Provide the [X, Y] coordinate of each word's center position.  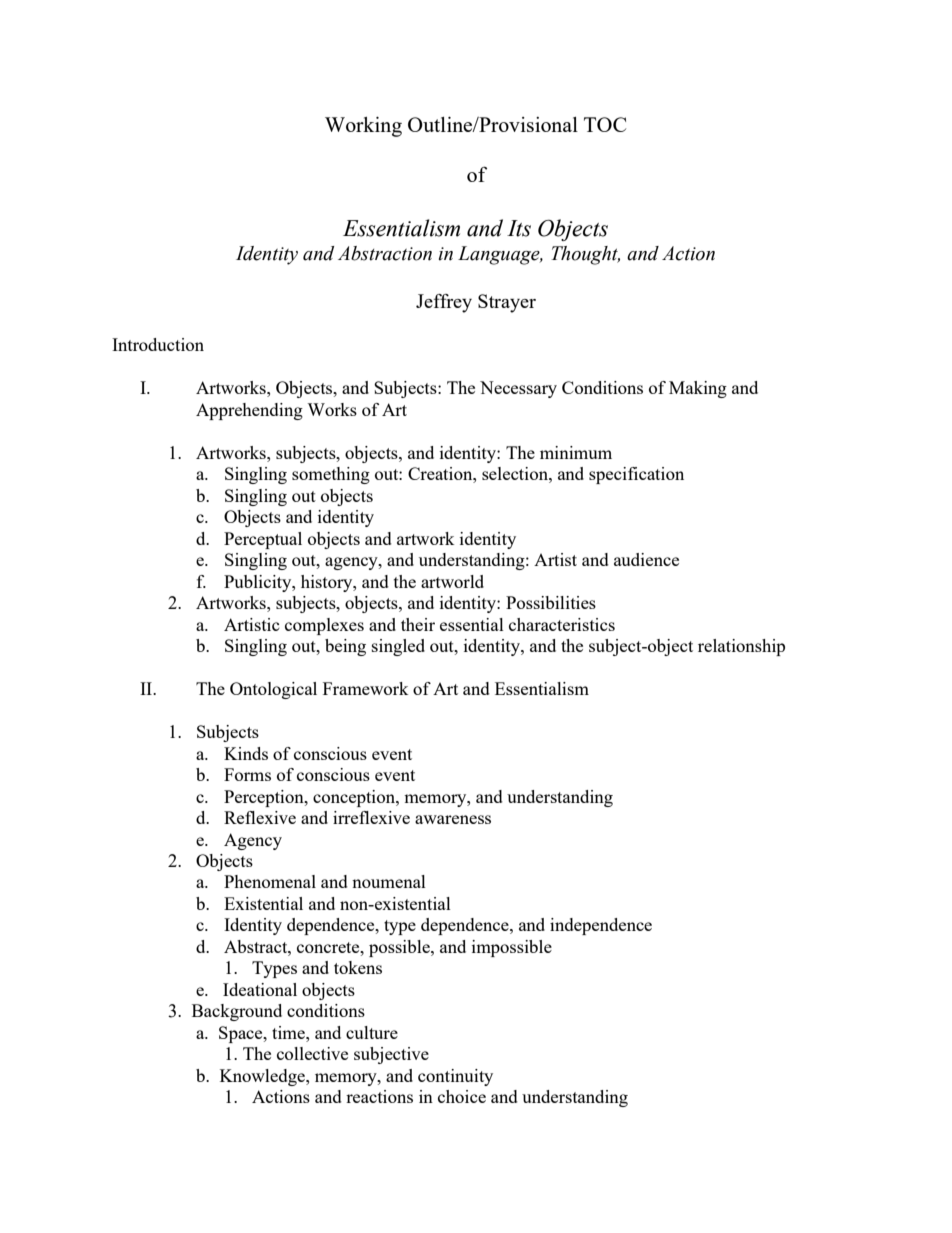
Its [519, 228]
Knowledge [263, 1077]
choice [462, 1096]
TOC [605, 124]
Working [363, 127]
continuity [455, 1077]
